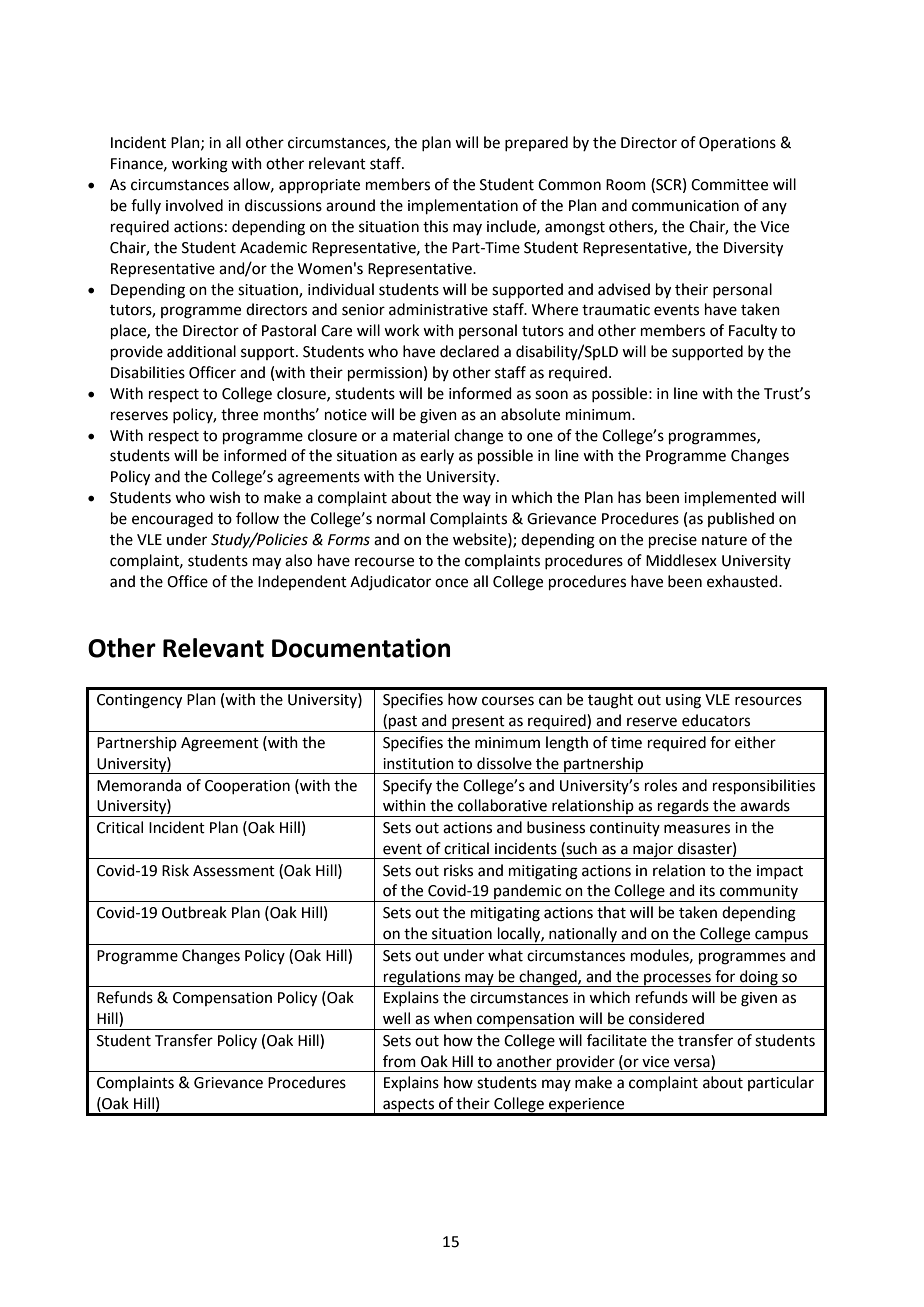 Image resolution: width=924 pixels, height=1307 pixels. Describe the element at coordinates (730, 498) in the screenshot. I see `implemented` at that location.
